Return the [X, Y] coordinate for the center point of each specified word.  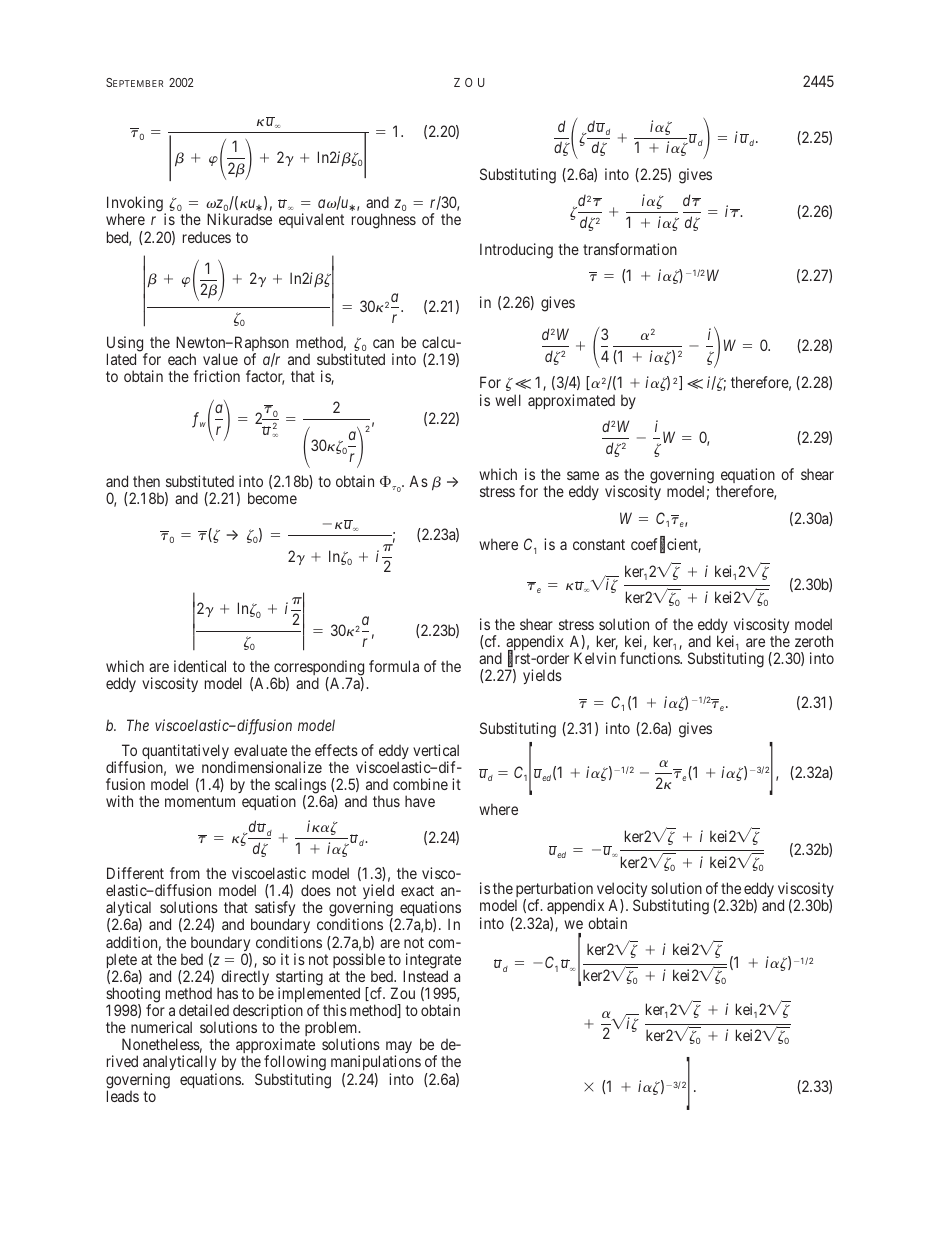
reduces [207, 237]
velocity [620, 891]
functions [650, 658]
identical [200, 666]
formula [394, 666]
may [399, 1049]
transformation [630, 249]
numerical [161, 1027]
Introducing [516, 251]
